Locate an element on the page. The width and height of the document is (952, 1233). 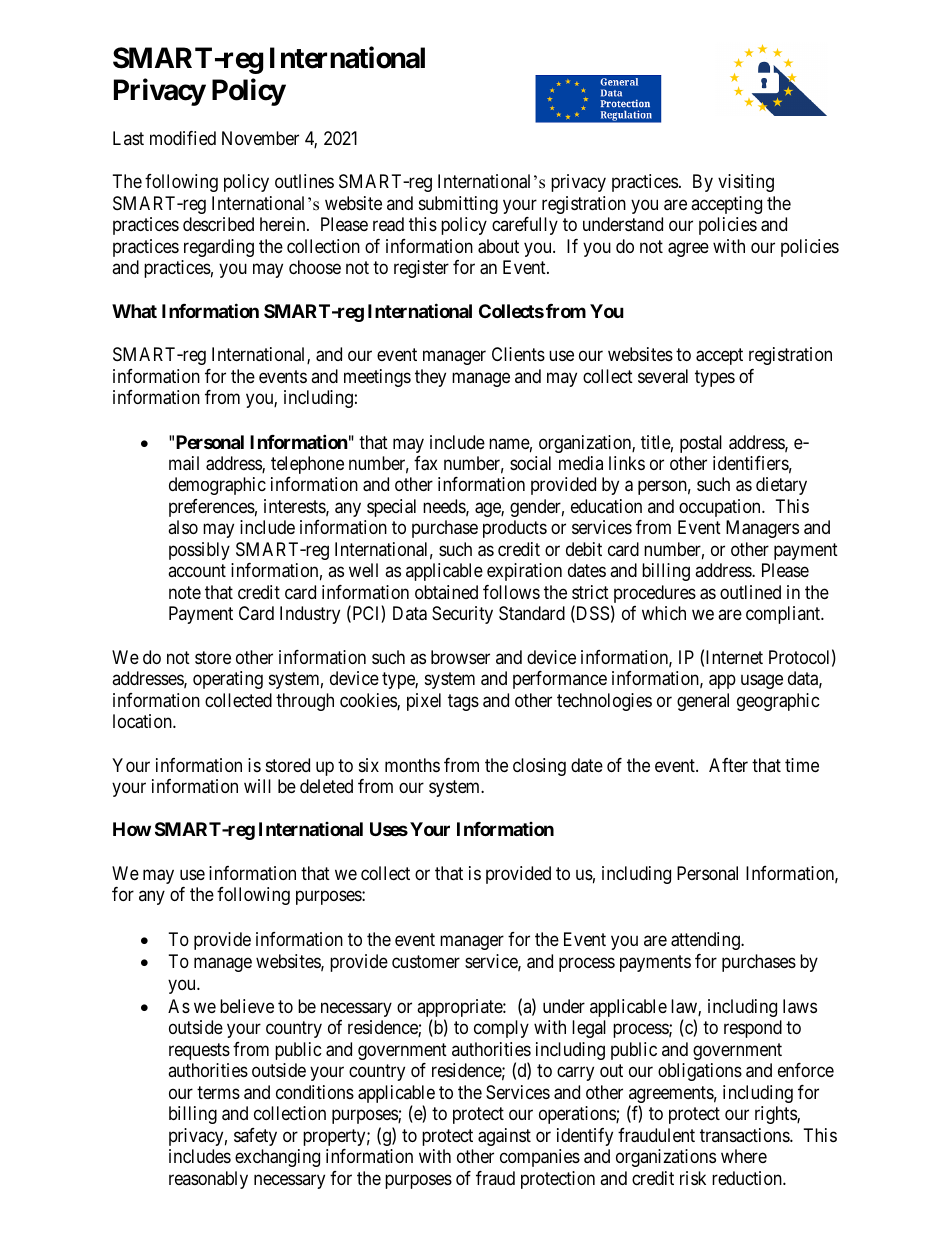
modified is located at coordinates (183, 138).
